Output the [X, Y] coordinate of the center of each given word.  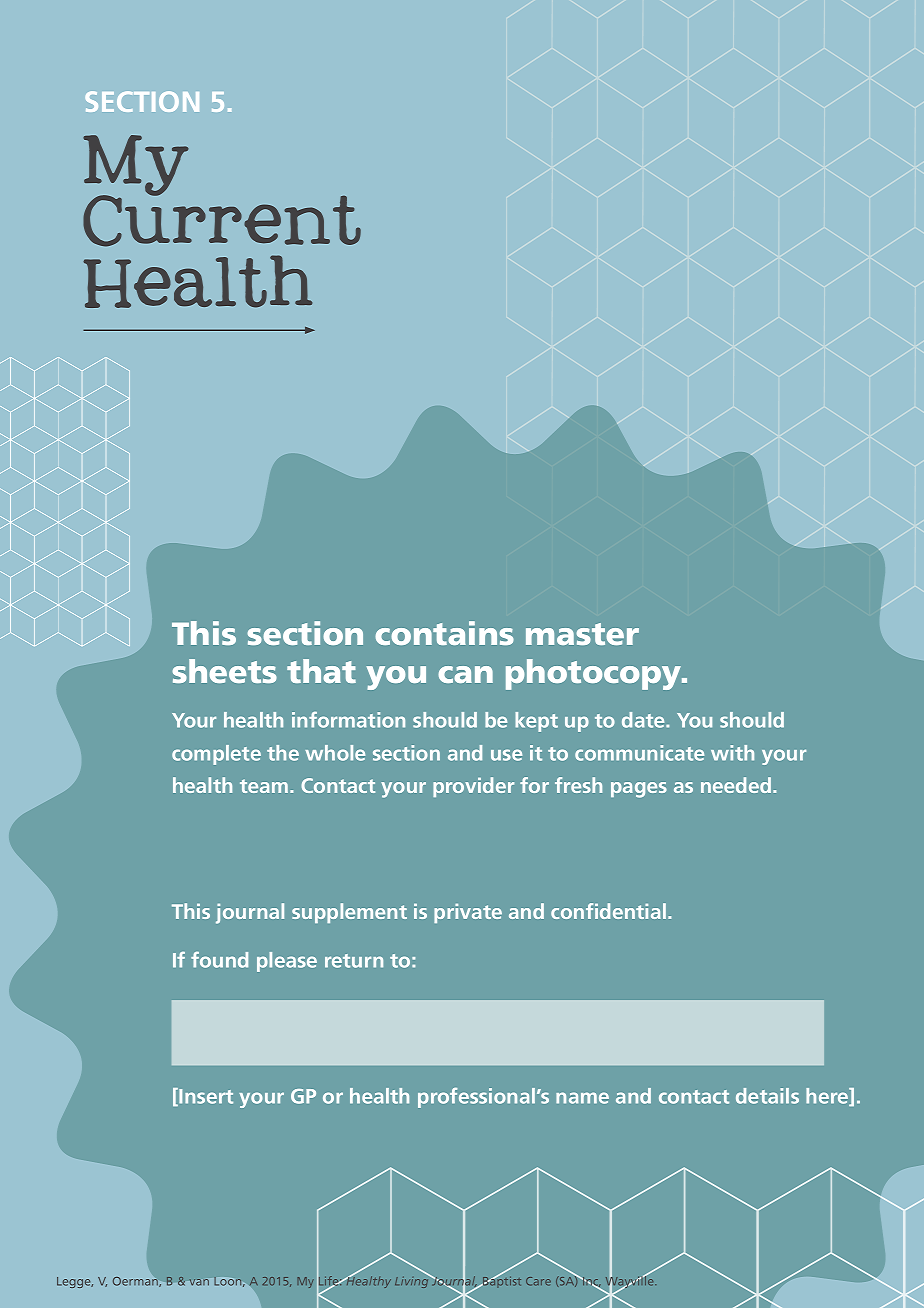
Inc [590, 1282]
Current [222, 220]
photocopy [595, 674]
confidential [610, 911]
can [465, 674]
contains [444, 633]
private [468, 913]
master [582, 634]
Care [538, 1281]
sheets [225, 671]
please [287, 962]
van [199, 1282]
